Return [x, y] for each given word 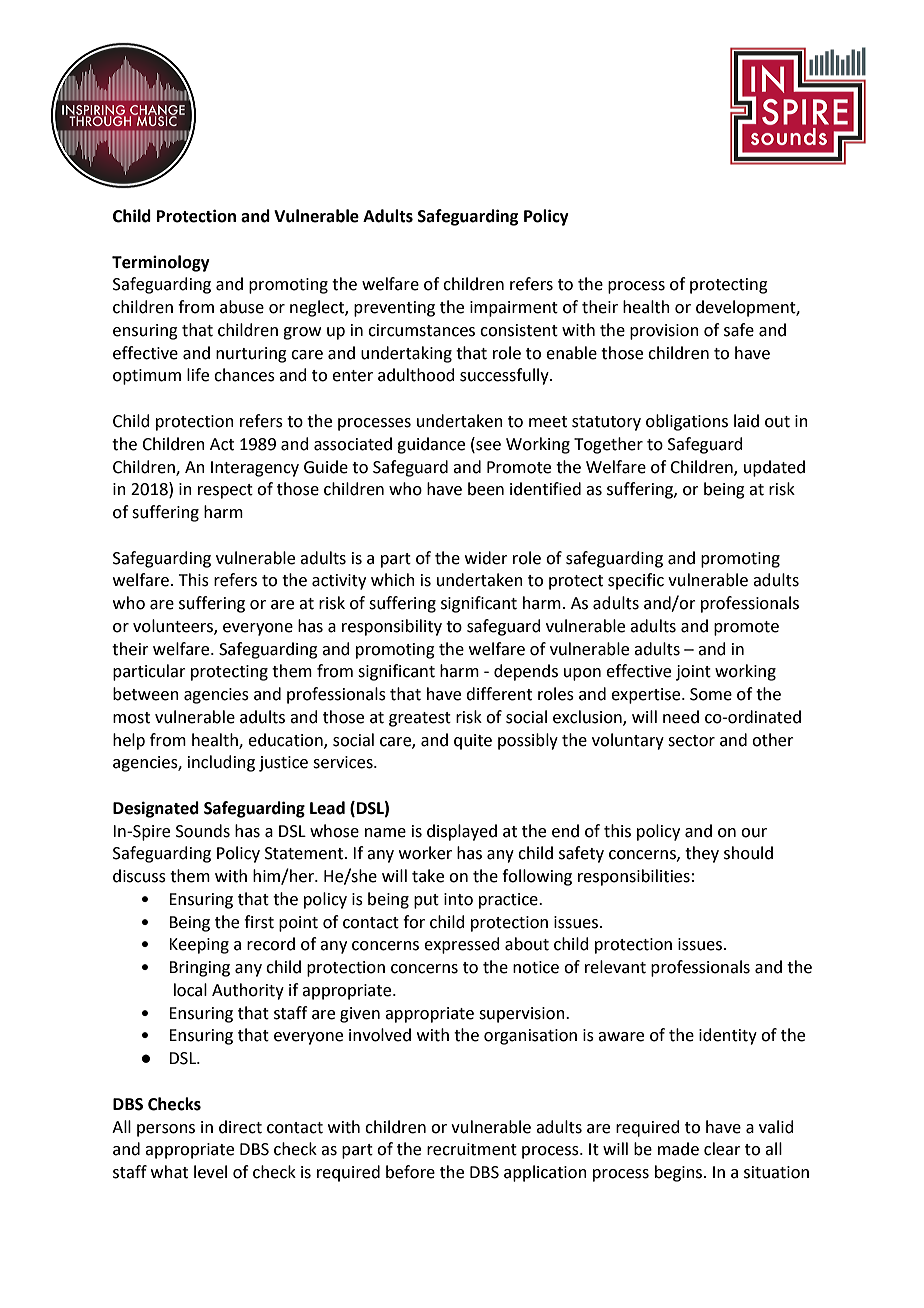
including [221, 763]
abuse [242, 307]
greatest [420, 719]
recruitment [472, 1149]
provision [664, 332]
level [210, 1172]
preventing [394, 309]
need [681, 717]
